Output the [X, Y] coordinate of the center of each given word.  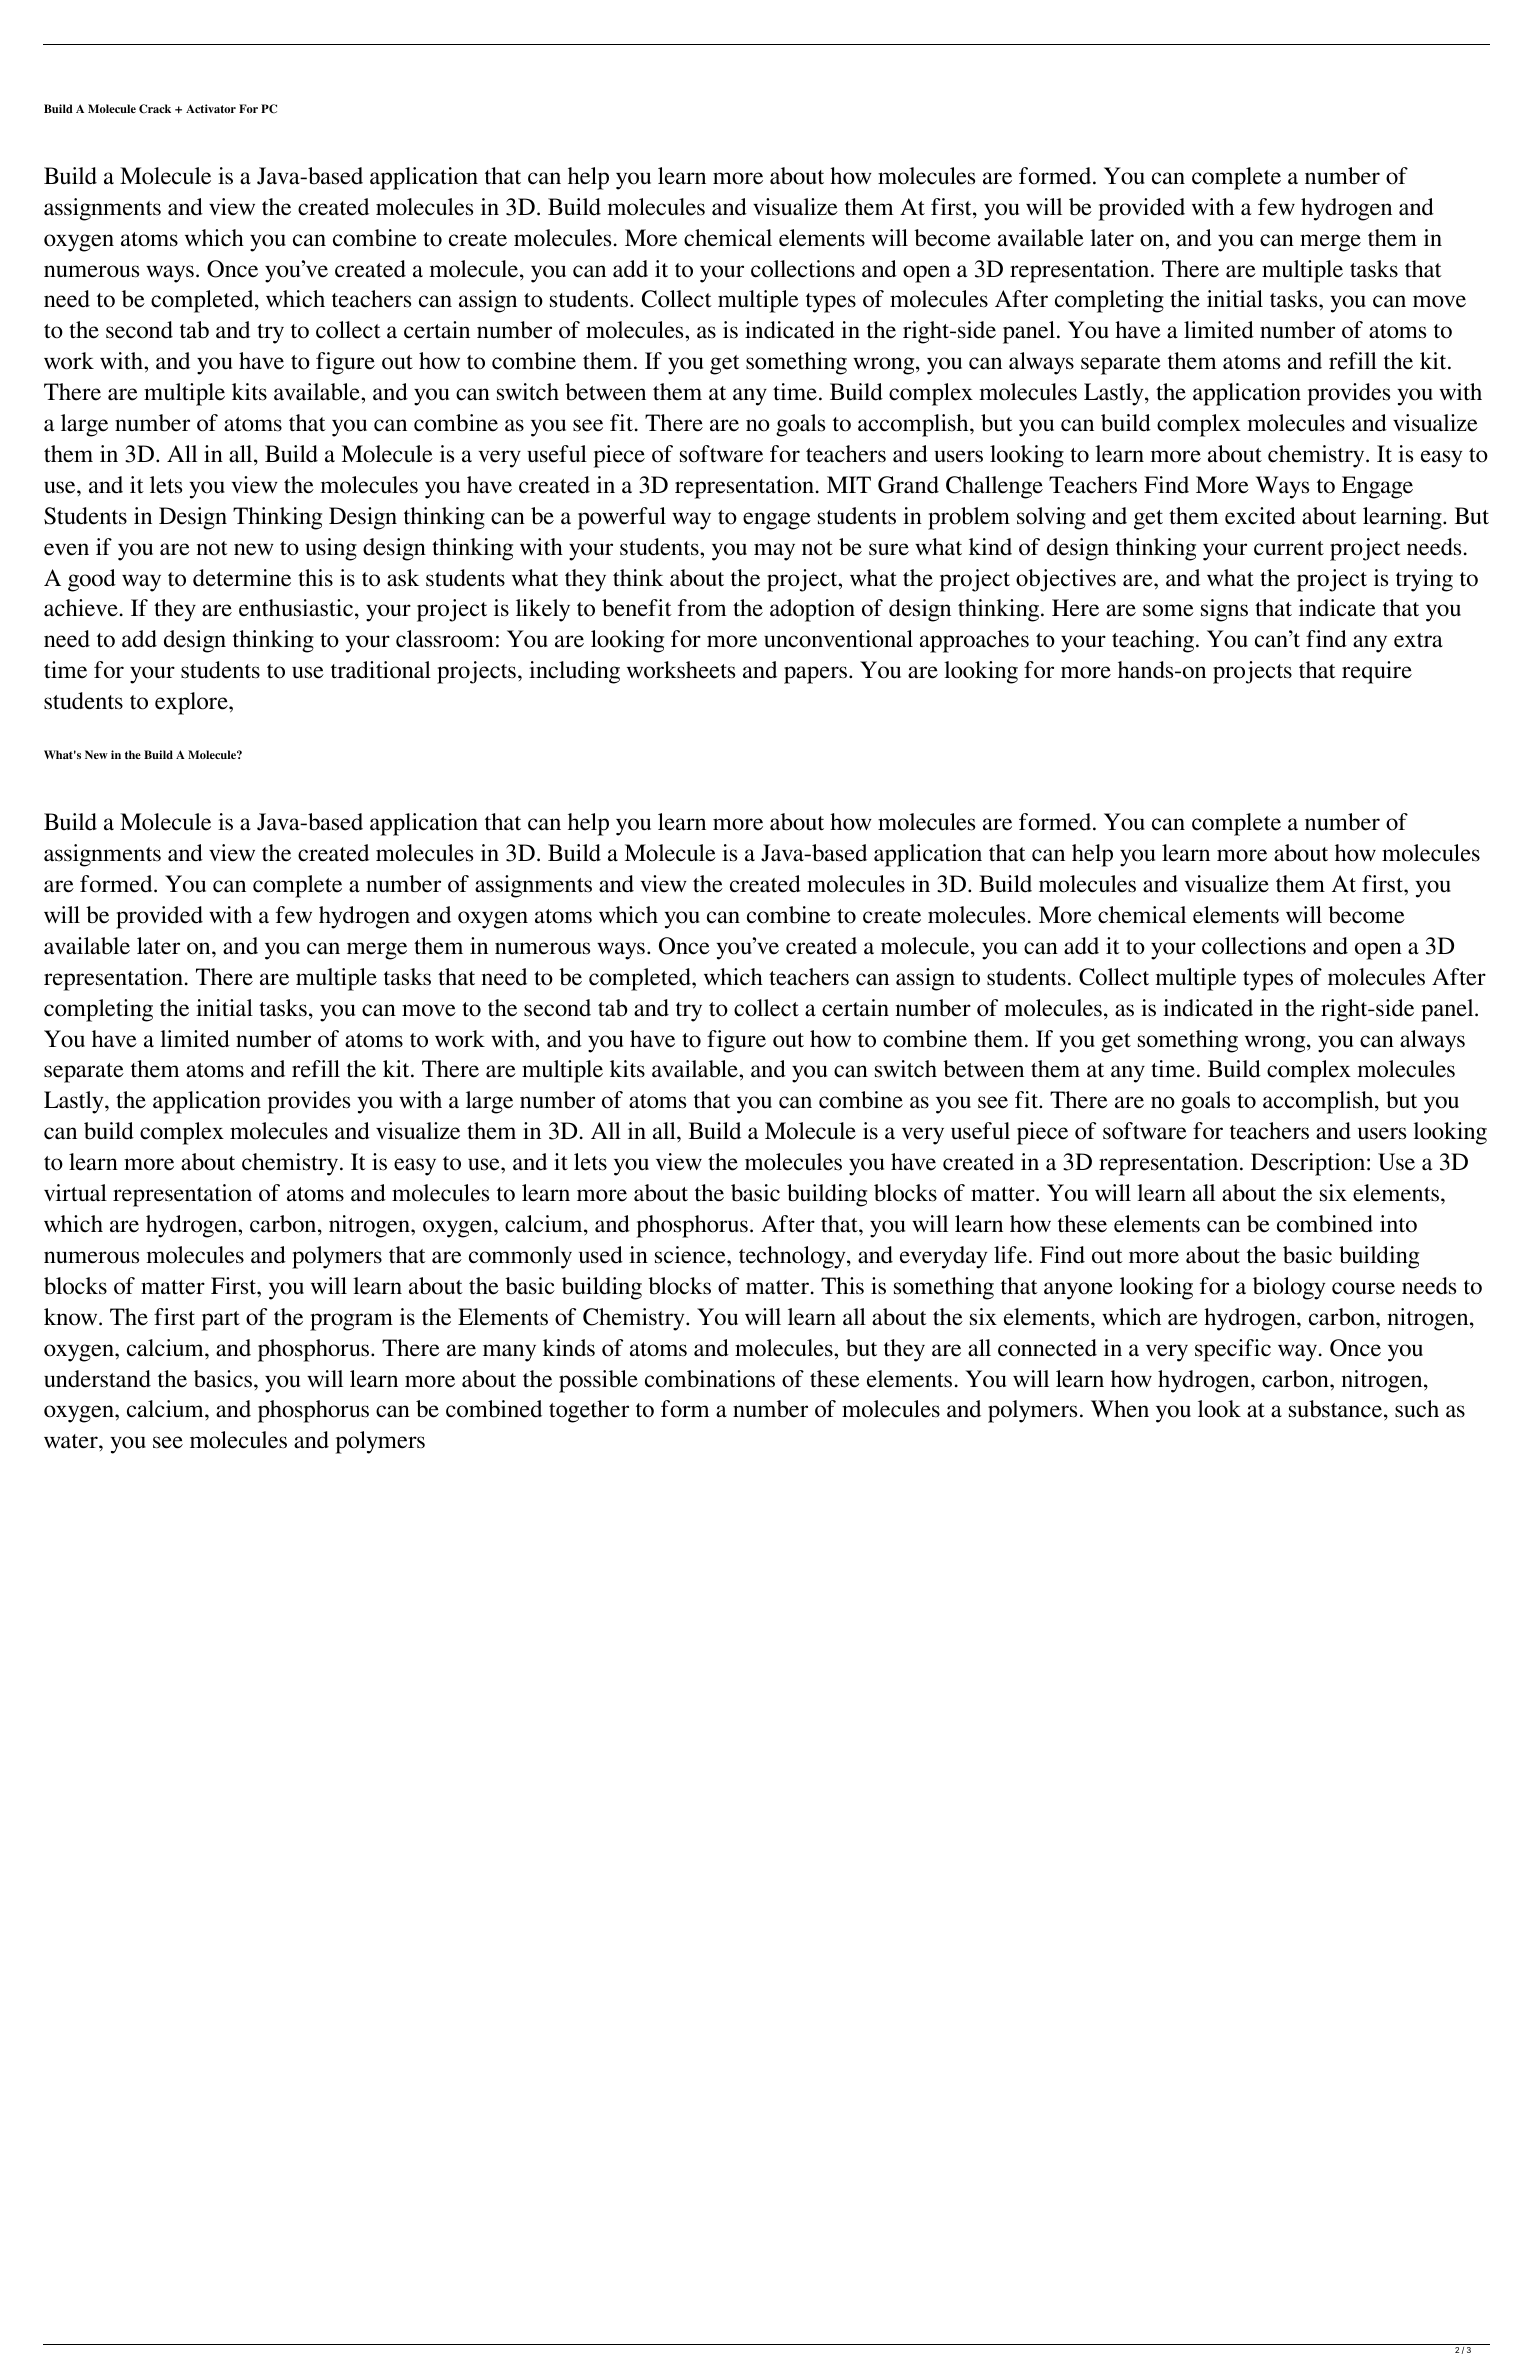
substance [1335, 1409]
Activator [211, 108]
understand [97, 1379]
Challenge [994, 487]
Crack [155, 109]
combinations [710, 1379]
